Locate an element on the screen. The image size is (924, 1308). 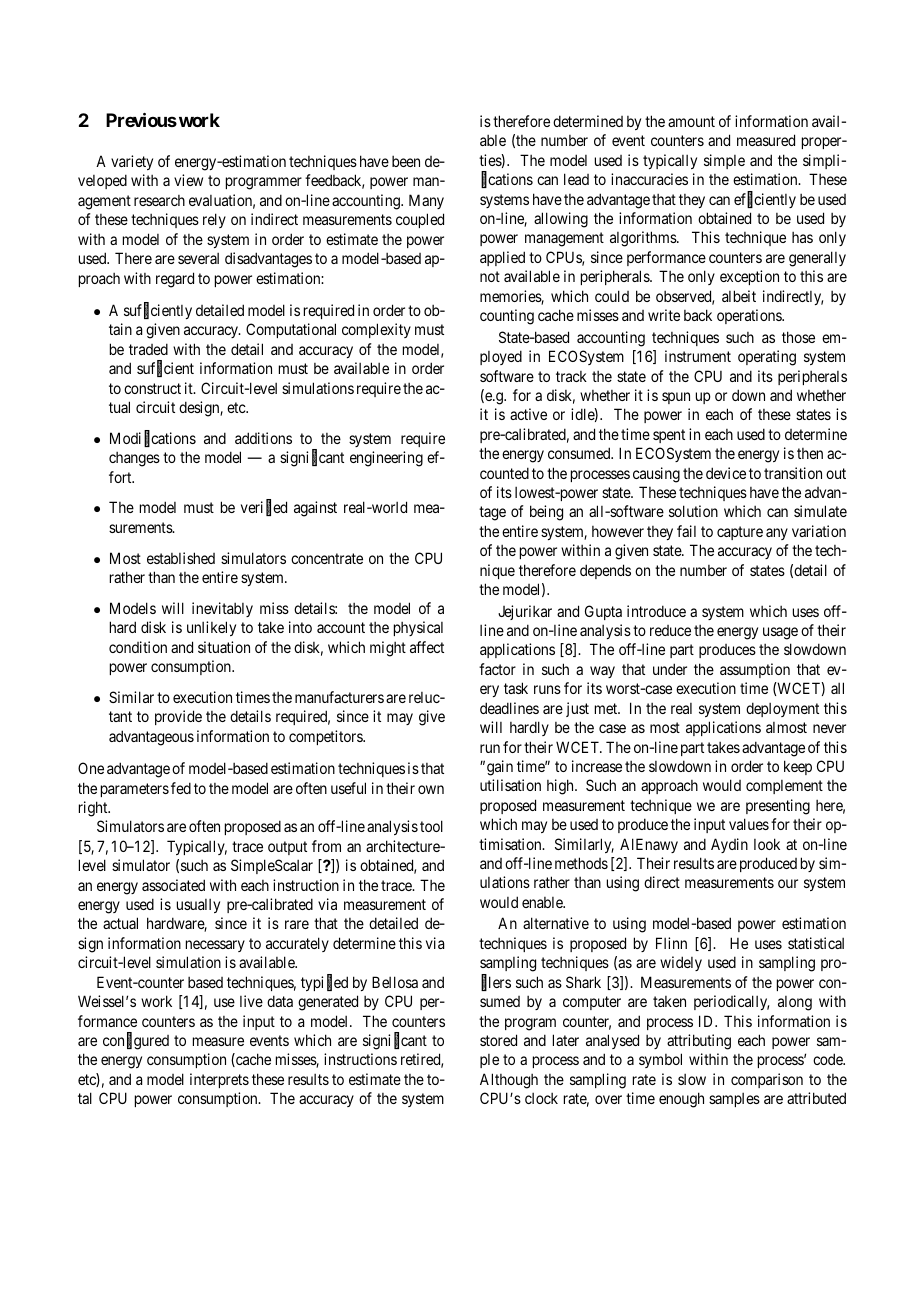
operating is located at coordinates (767, 358).
